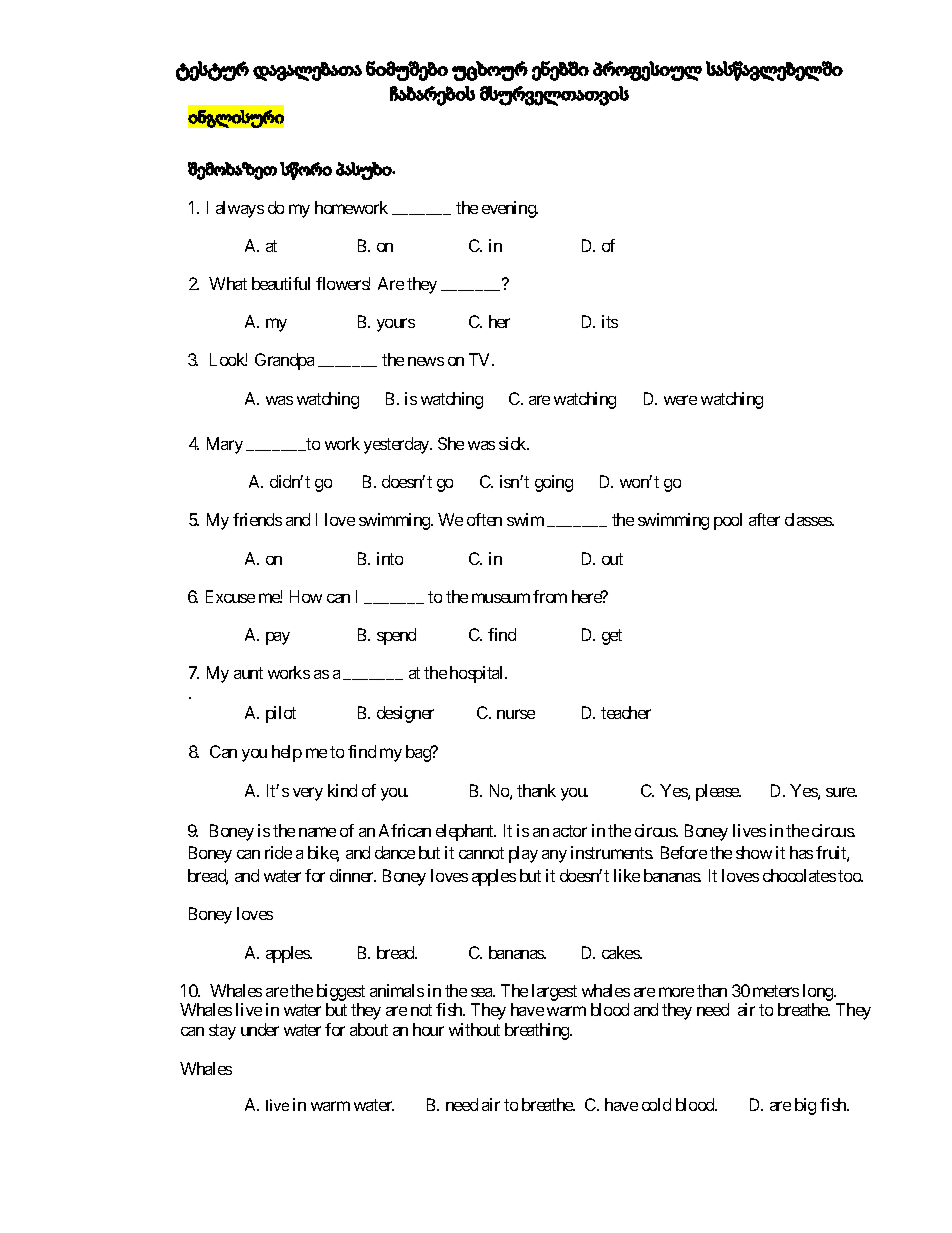  What do you see at coordinates (610, 321) in the document?
I see `its` at bounding box center [610, 321].
